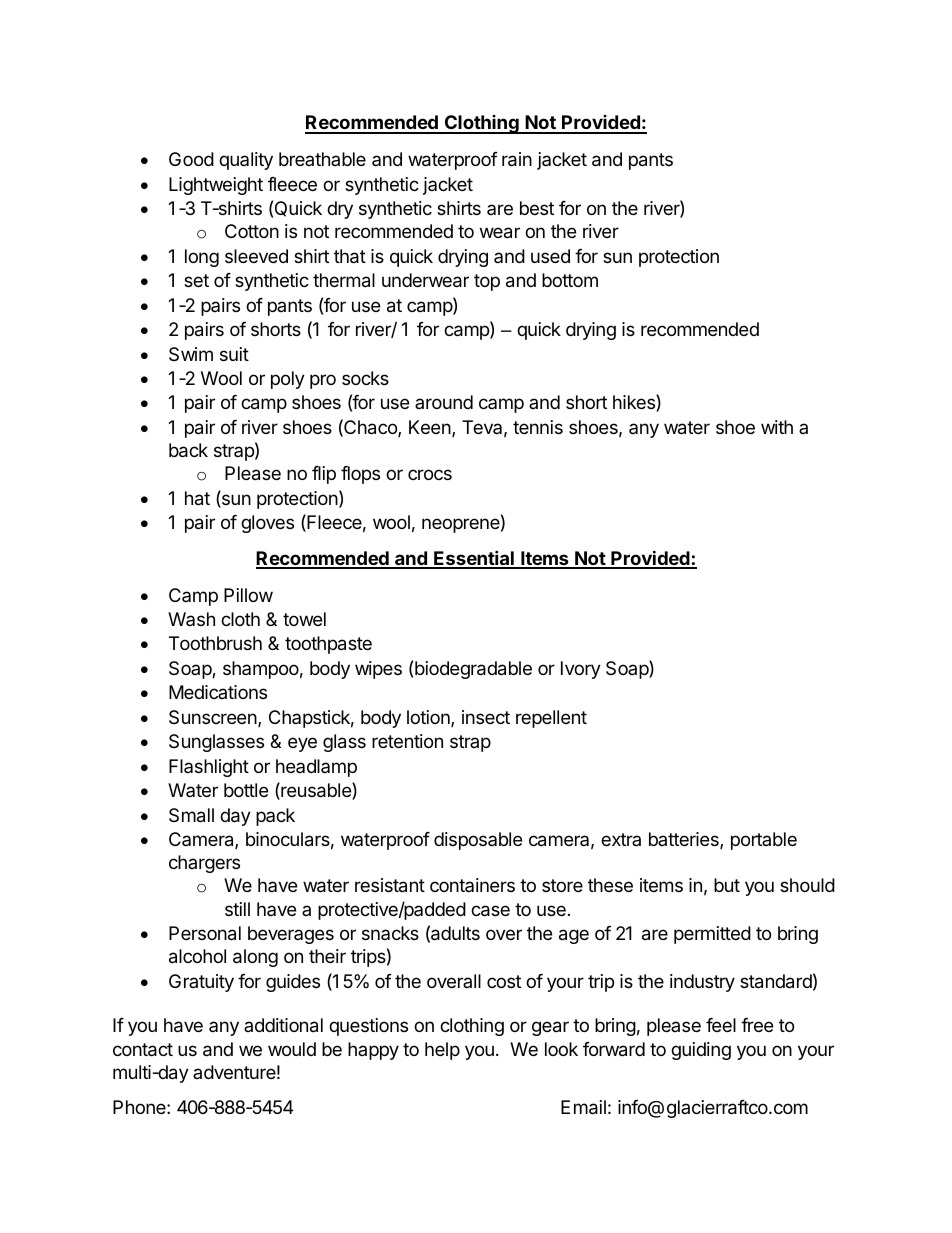 Image resolution: width=952 pixels, height=1233 pixels. Describe the element at coordinates (473, 670) in the document. I see `biodegradable` at that location.
